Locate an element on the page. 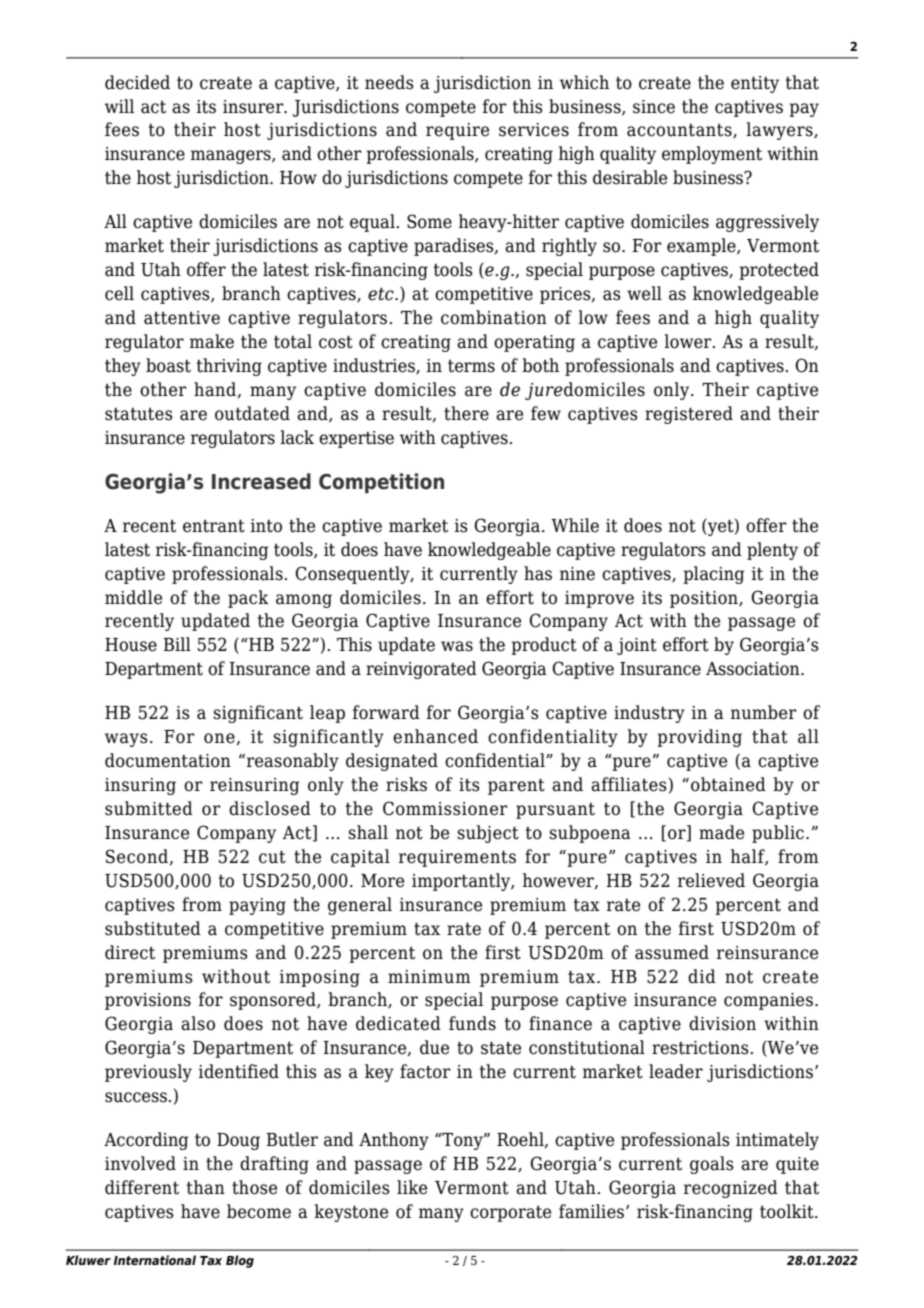 Image resolution: width=924 pixels, height=1308 pixels. International is located at coordinates (155, 1260).
